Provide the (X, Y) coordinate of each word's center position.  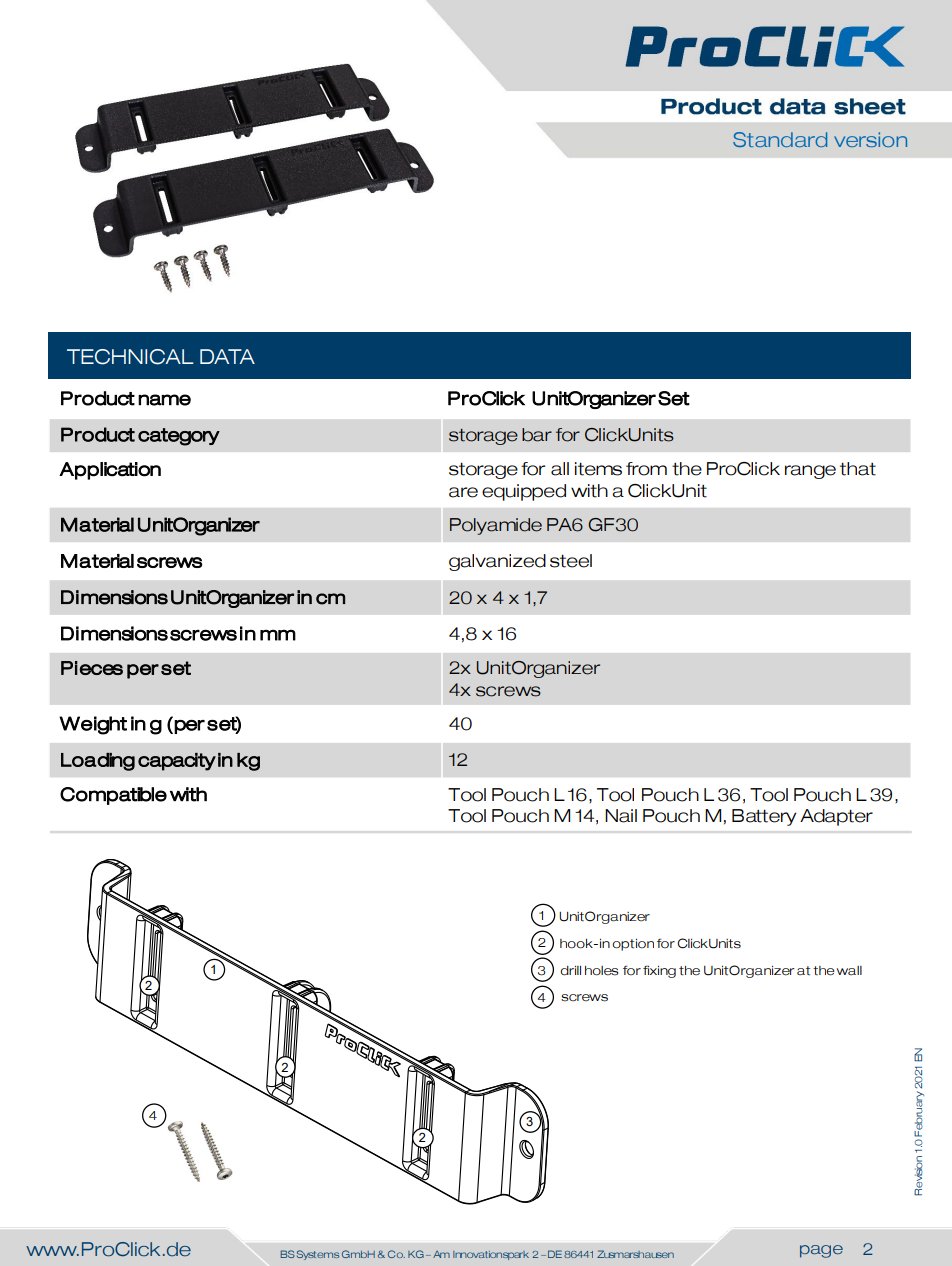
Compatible (113, 796)
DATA (227, 356)
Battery (764, 817)
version (870, 139)
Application (110, 471)
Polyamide (496, 526)
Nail (621, 816)
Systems (318, 1255)
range (810, 472)
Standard (780, 139)
